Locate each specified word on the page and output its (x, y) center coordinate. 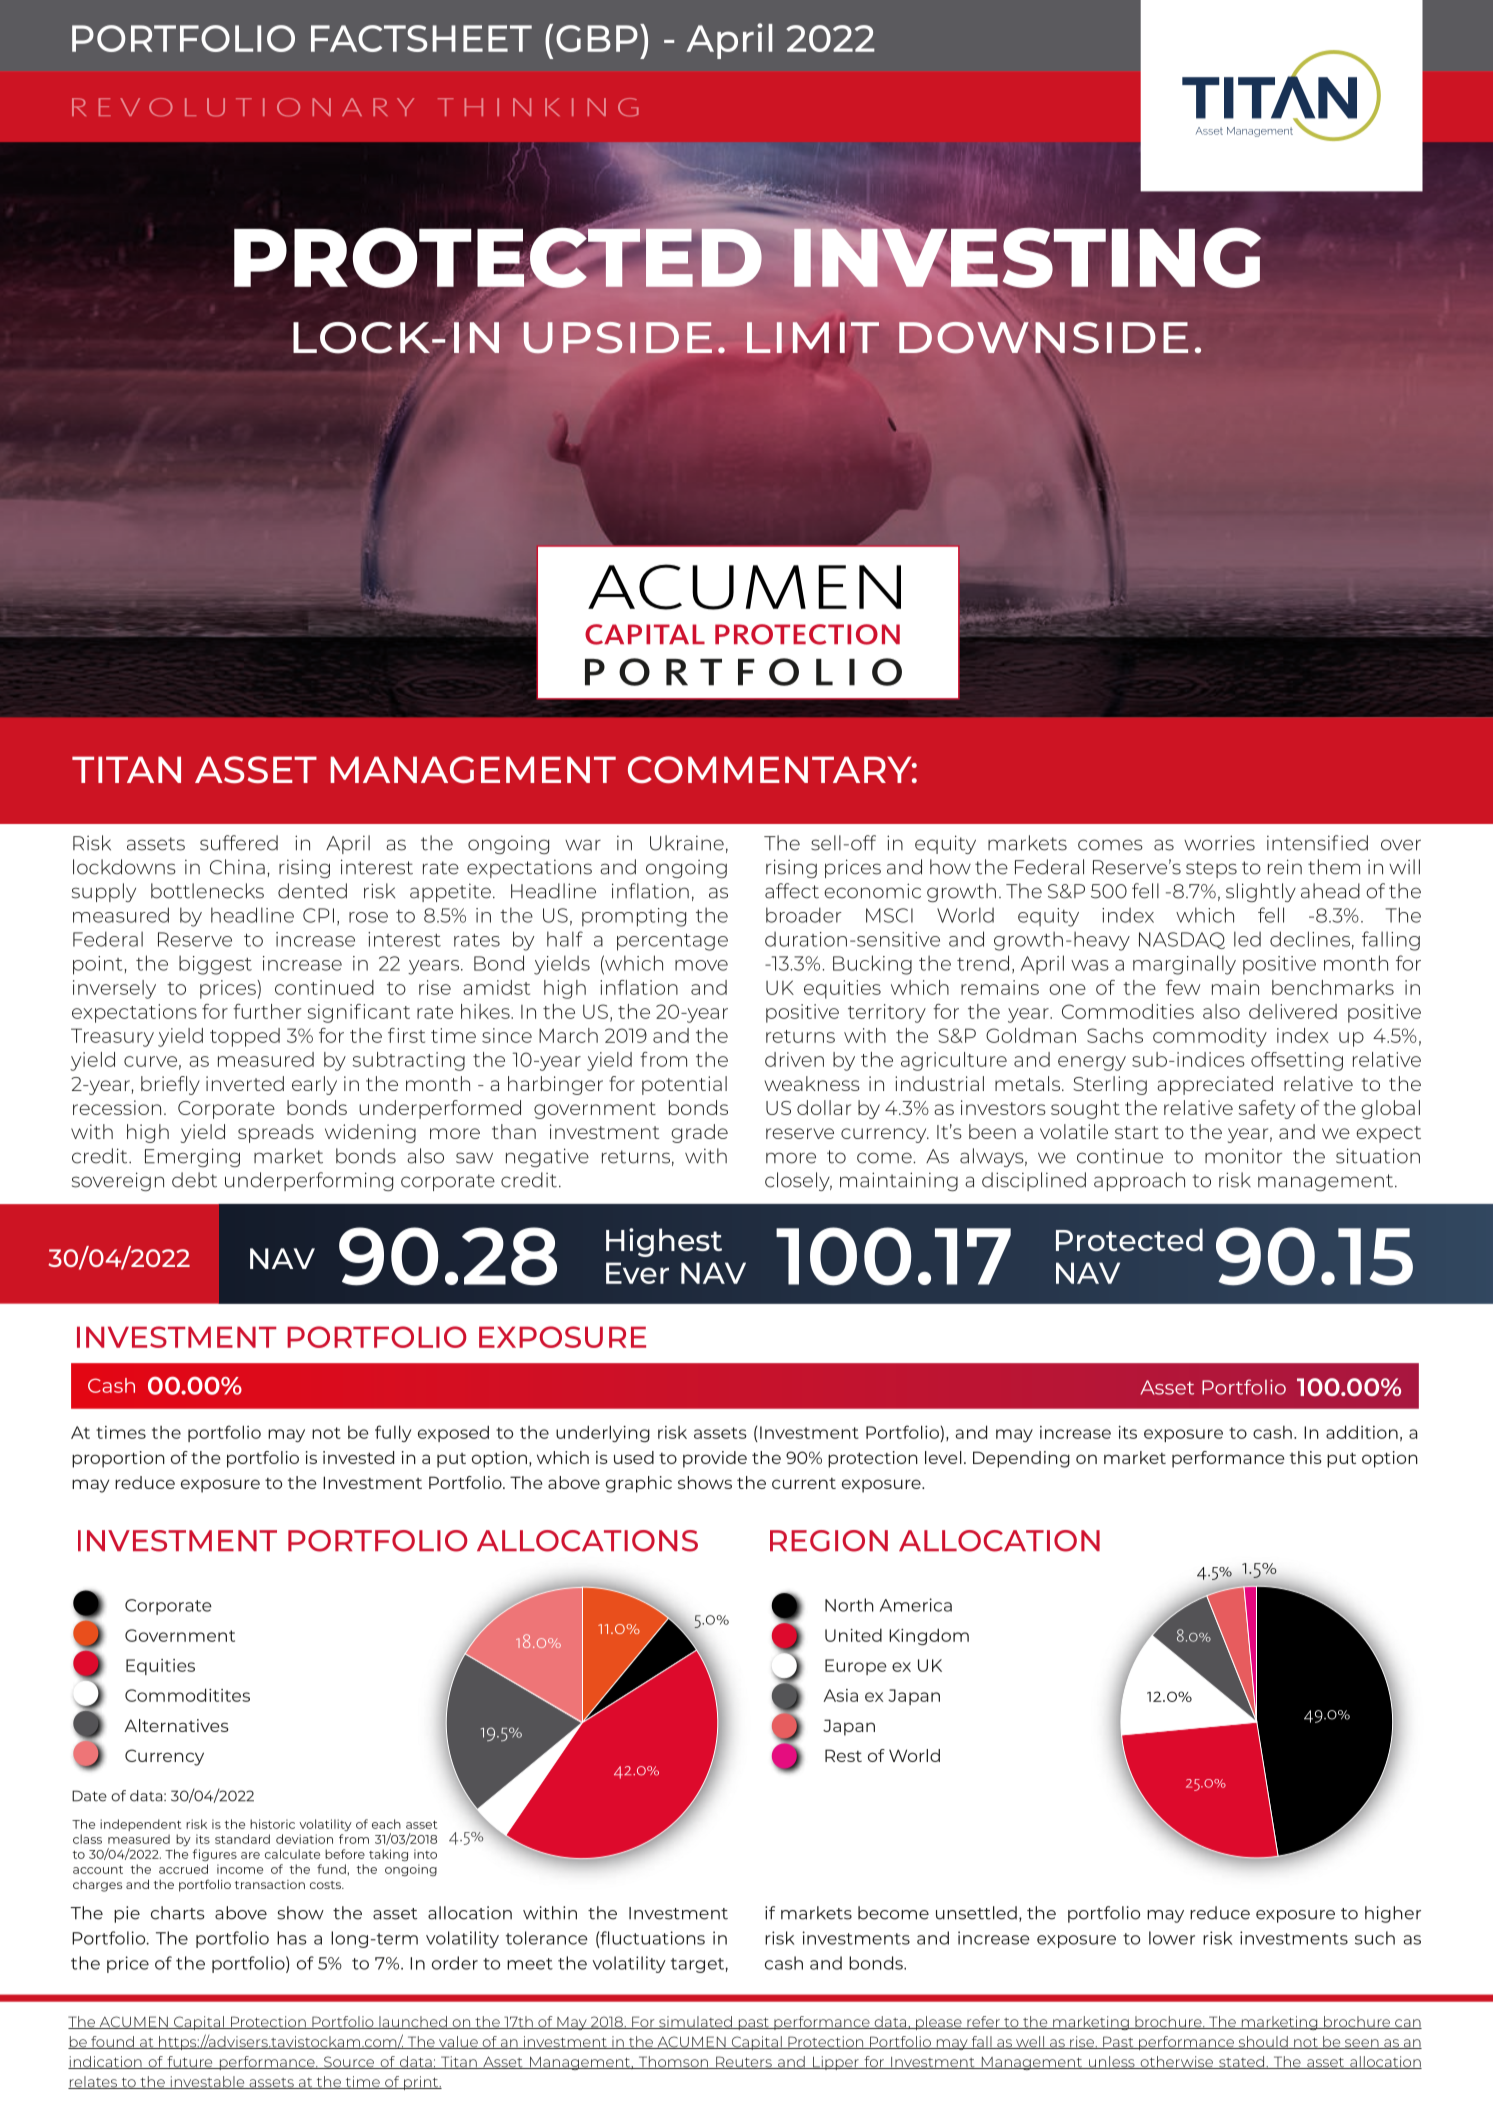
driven (794, 1059)
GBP (597, 38)
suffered (239, 843)
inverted (245, 1083)
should (1263, 2042)
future (190, 2062)
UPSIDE (618, 337)
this (1306, 1457)
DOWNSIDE (1043, 339)
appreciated (1215, 1085)
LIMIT (813, 337)
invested (358, 1457)
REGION (829, 1541)
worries (1219, 843)
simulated (695, 2022)
